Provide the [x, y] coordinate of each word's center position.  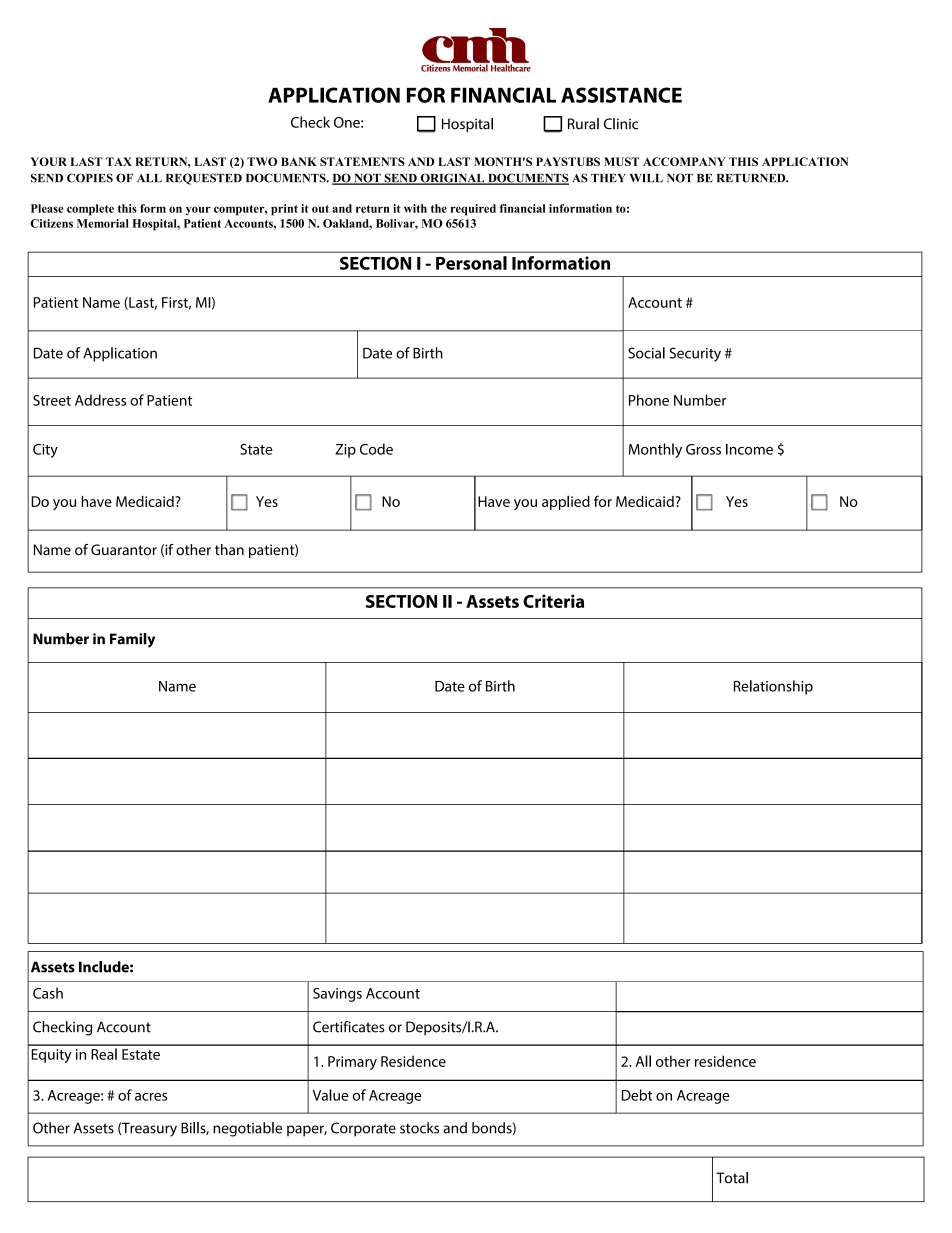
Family [132, 640]
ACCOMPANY [684, 161]
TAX [119, 161]
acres [151, 1097]
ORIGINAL [452, 179]
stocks [419, 1128]
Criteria [553, 601]
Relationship [773, 687]
